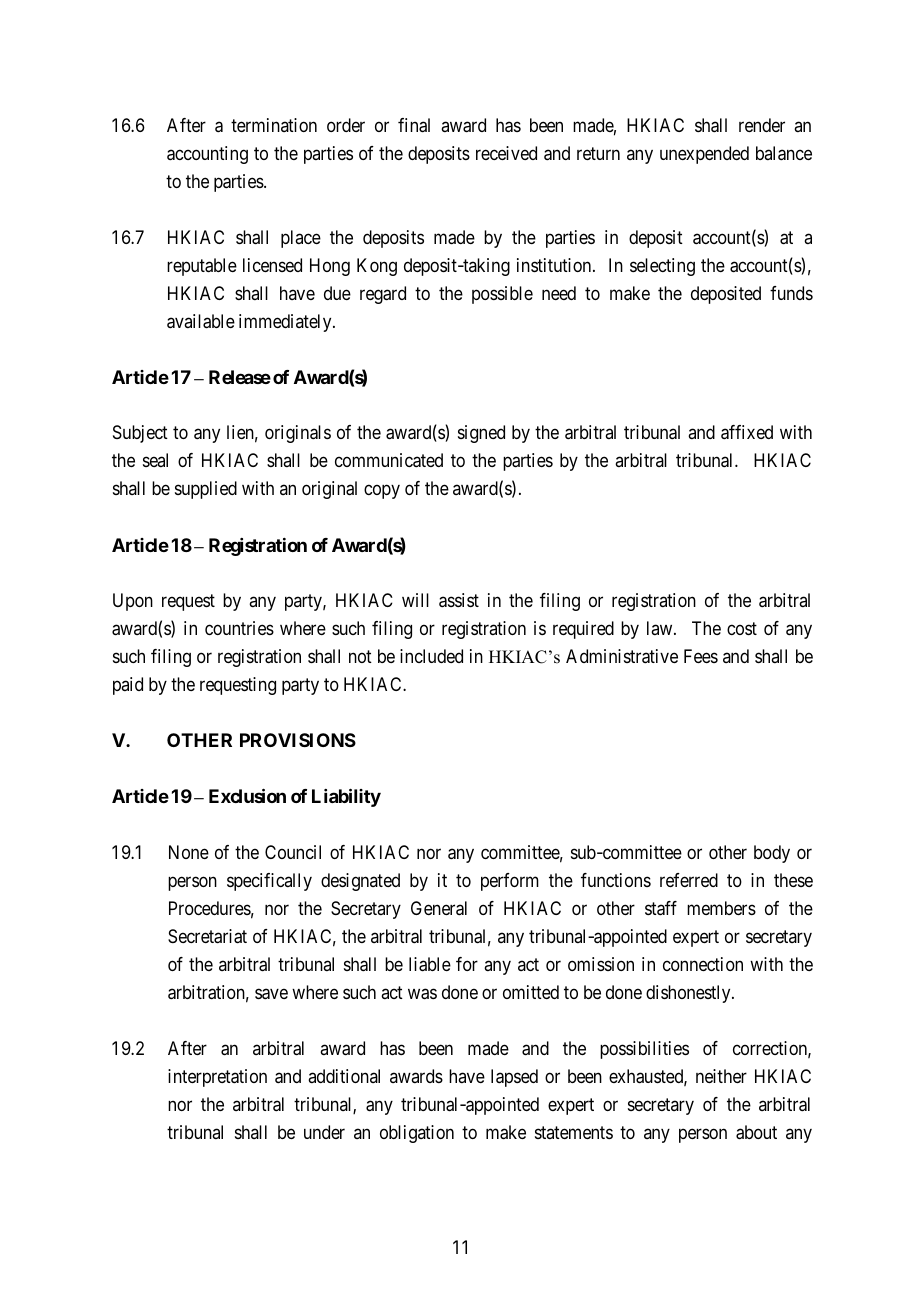 The height and width of the screenshot is (1308, 924). What do you see at coordinates (481, 434) in the screenshot?
I see `signed` at bounding box center [481, 434].
